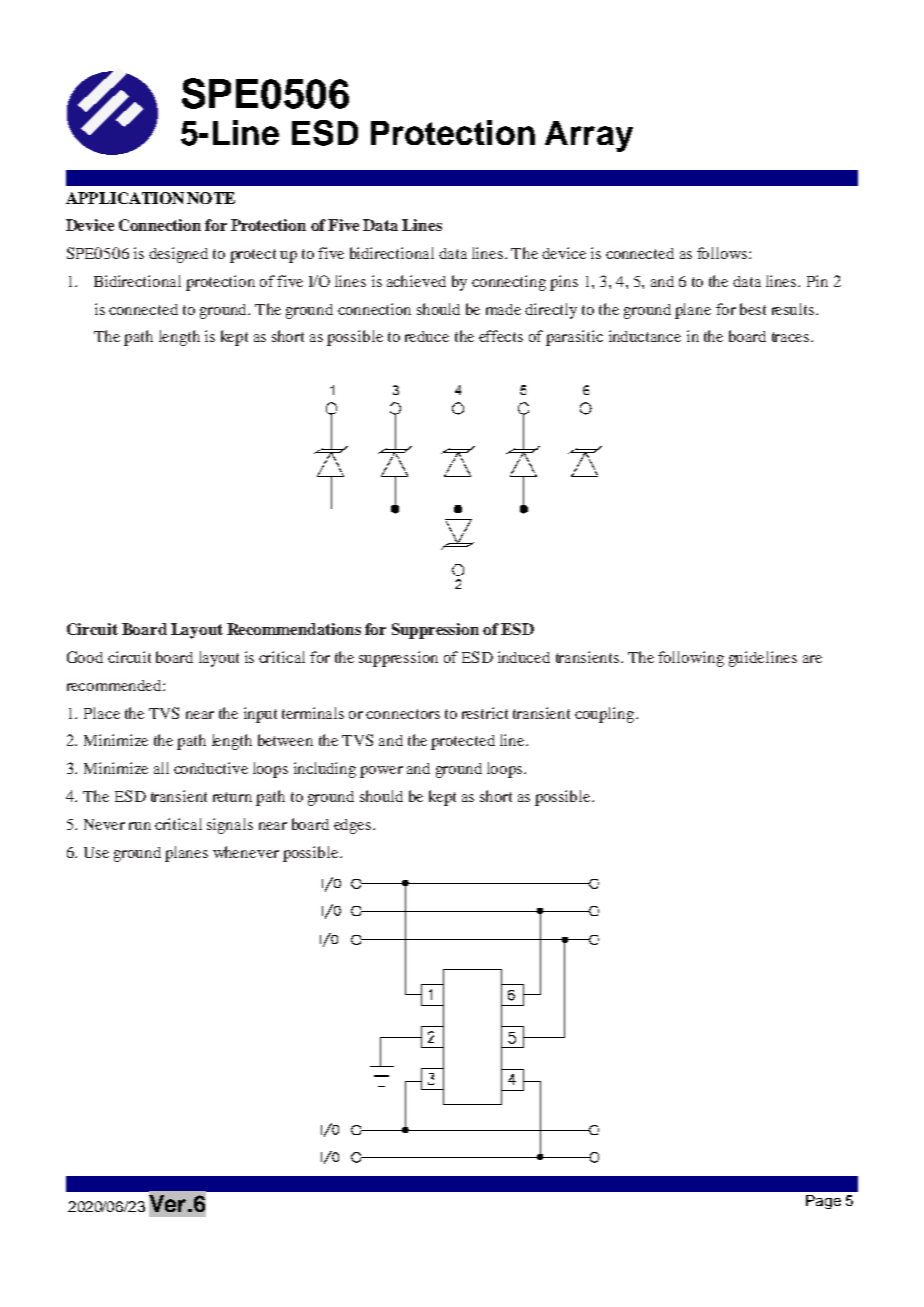 This image has width=924, height=1307. What do you see at coordinates (606, 715) in the image?
I see `coupling` at bounding box center [606, 715].
